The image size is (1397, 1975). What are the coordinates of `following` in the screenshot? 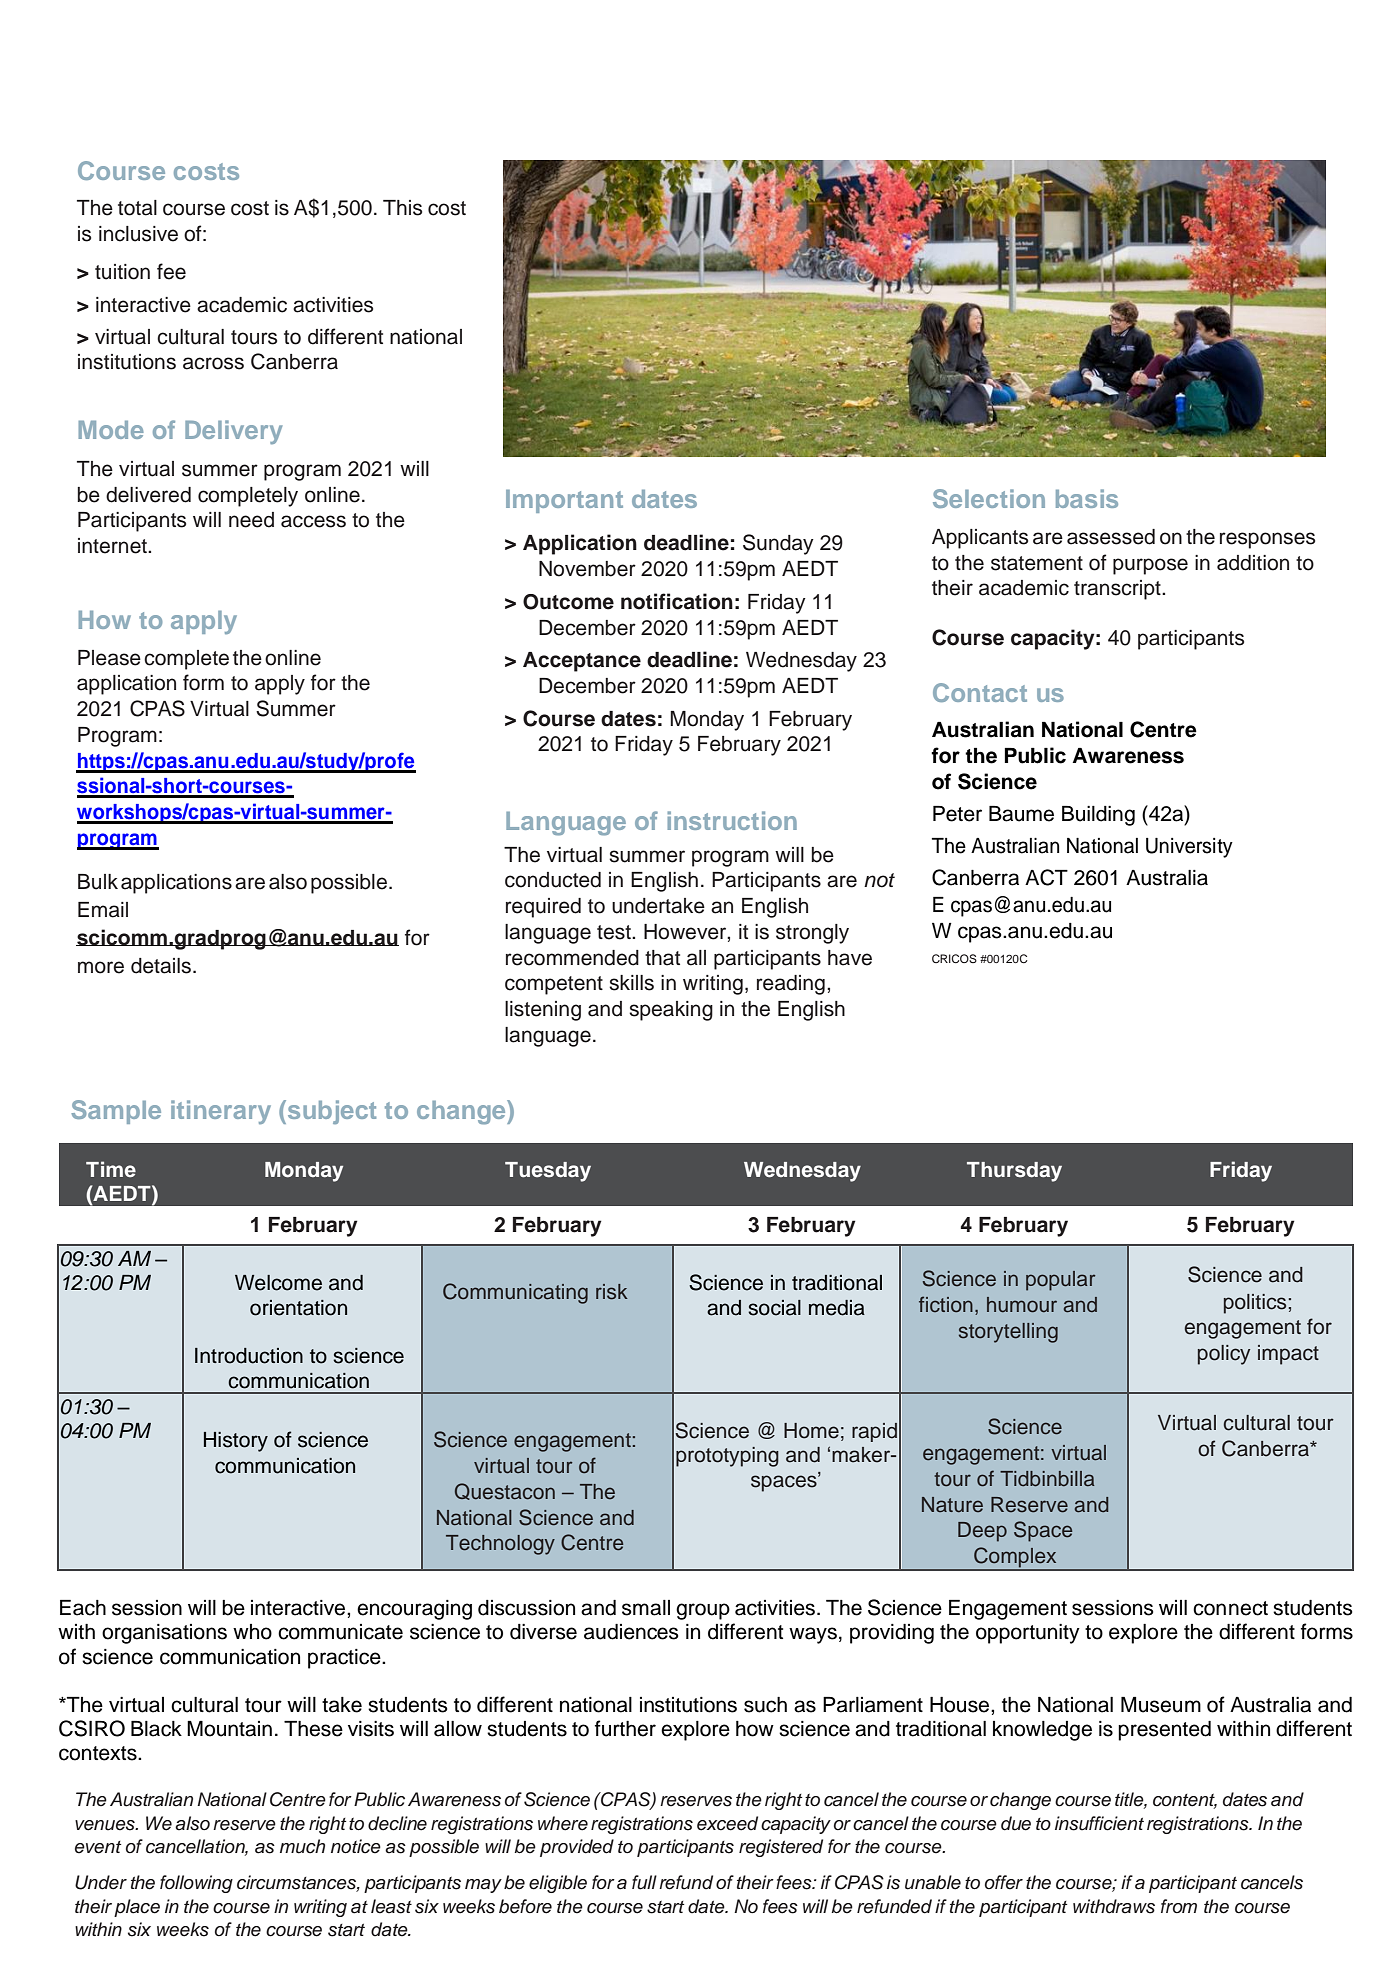 It's located at (196, 1884).
